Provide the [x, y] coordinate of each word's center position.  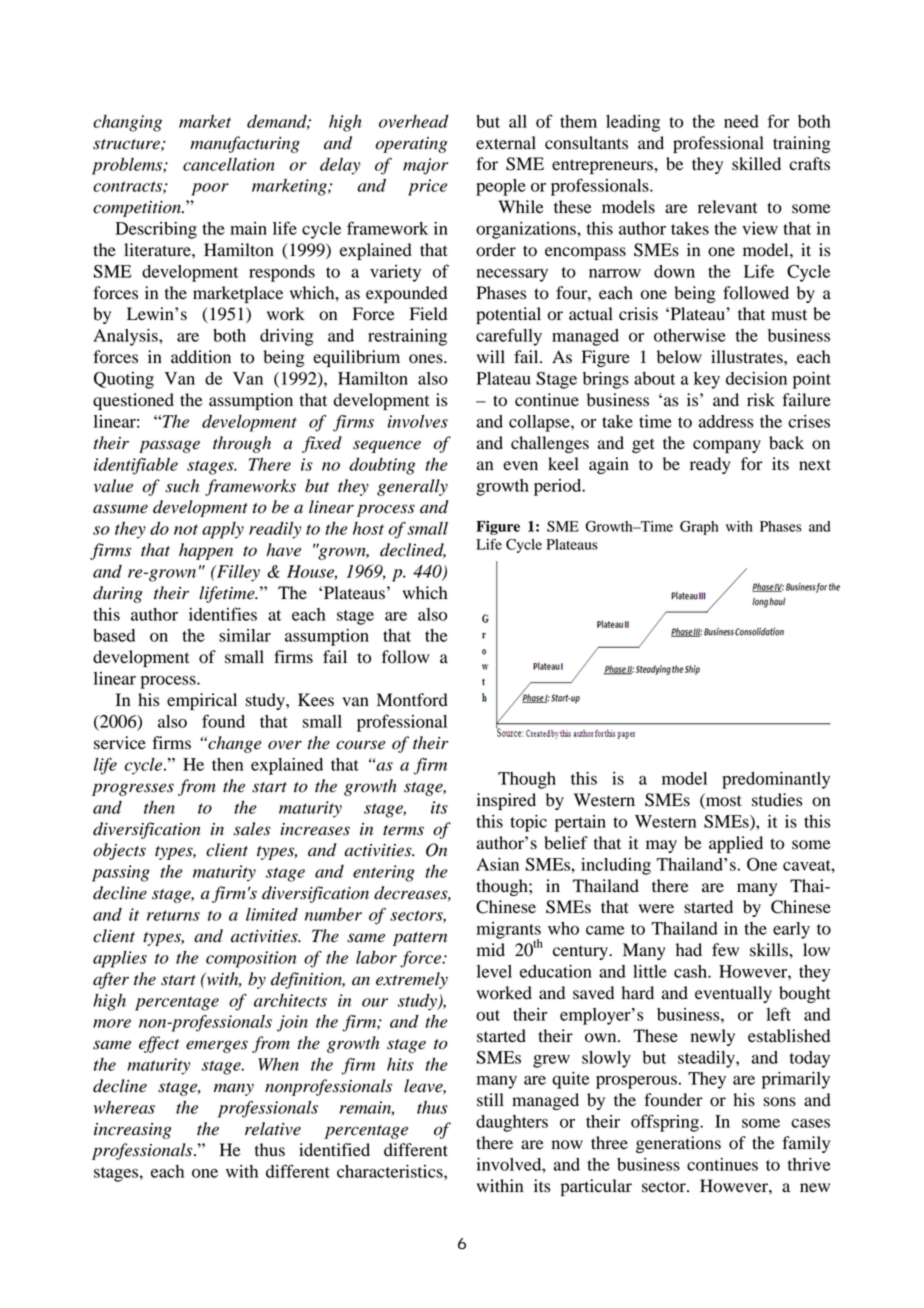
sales [252, 829]
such [182, 486]
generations [678, 1144]
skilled [756, 164]
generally [412, 487]
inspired [506, 801]
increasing [133, 1131]
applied [736, 844]
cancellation [229, 164]
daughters [512, 1123]
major [425, 166]
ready [710, 465]
